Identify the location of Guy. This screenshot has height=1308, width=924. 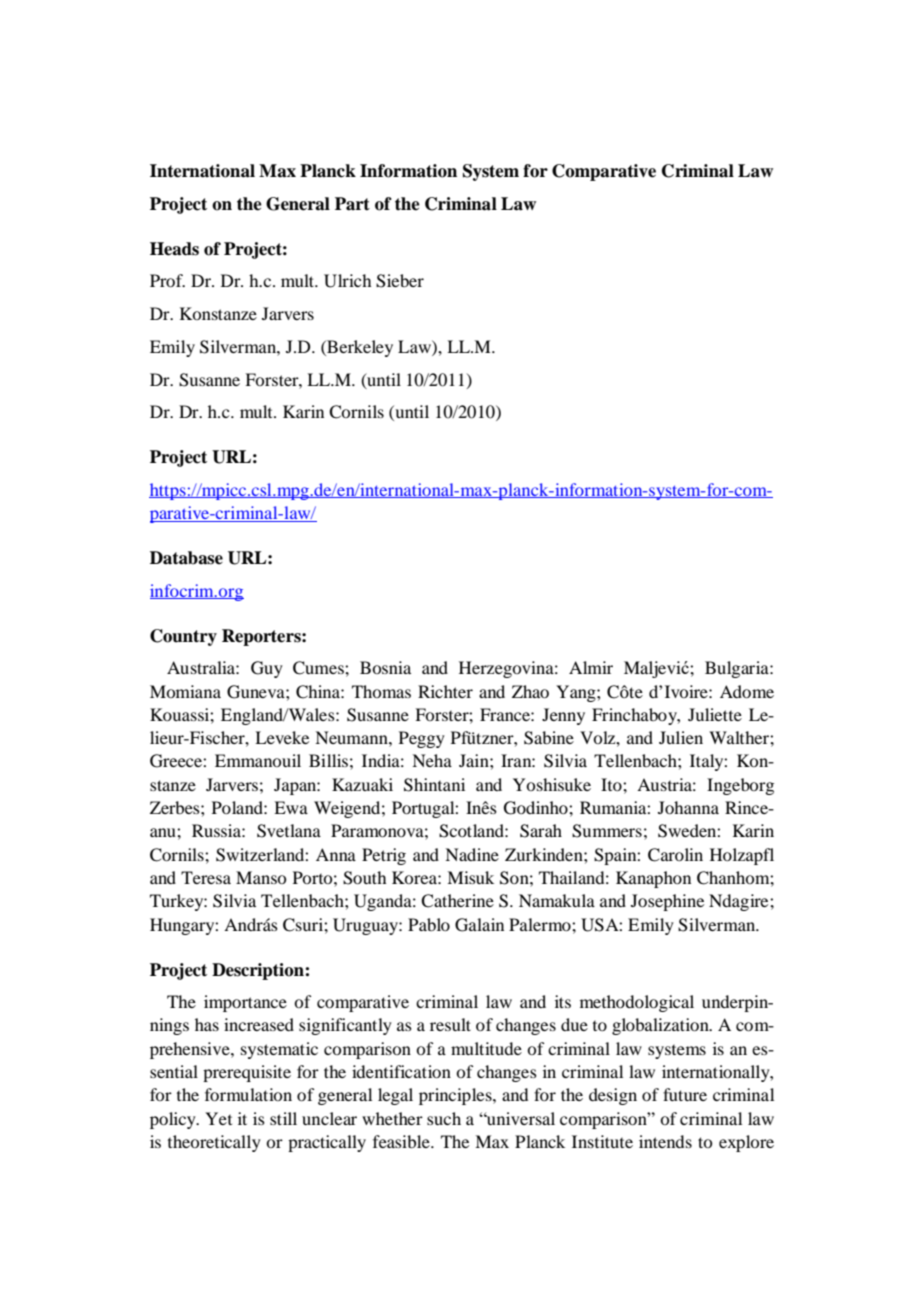
(267, 669).
